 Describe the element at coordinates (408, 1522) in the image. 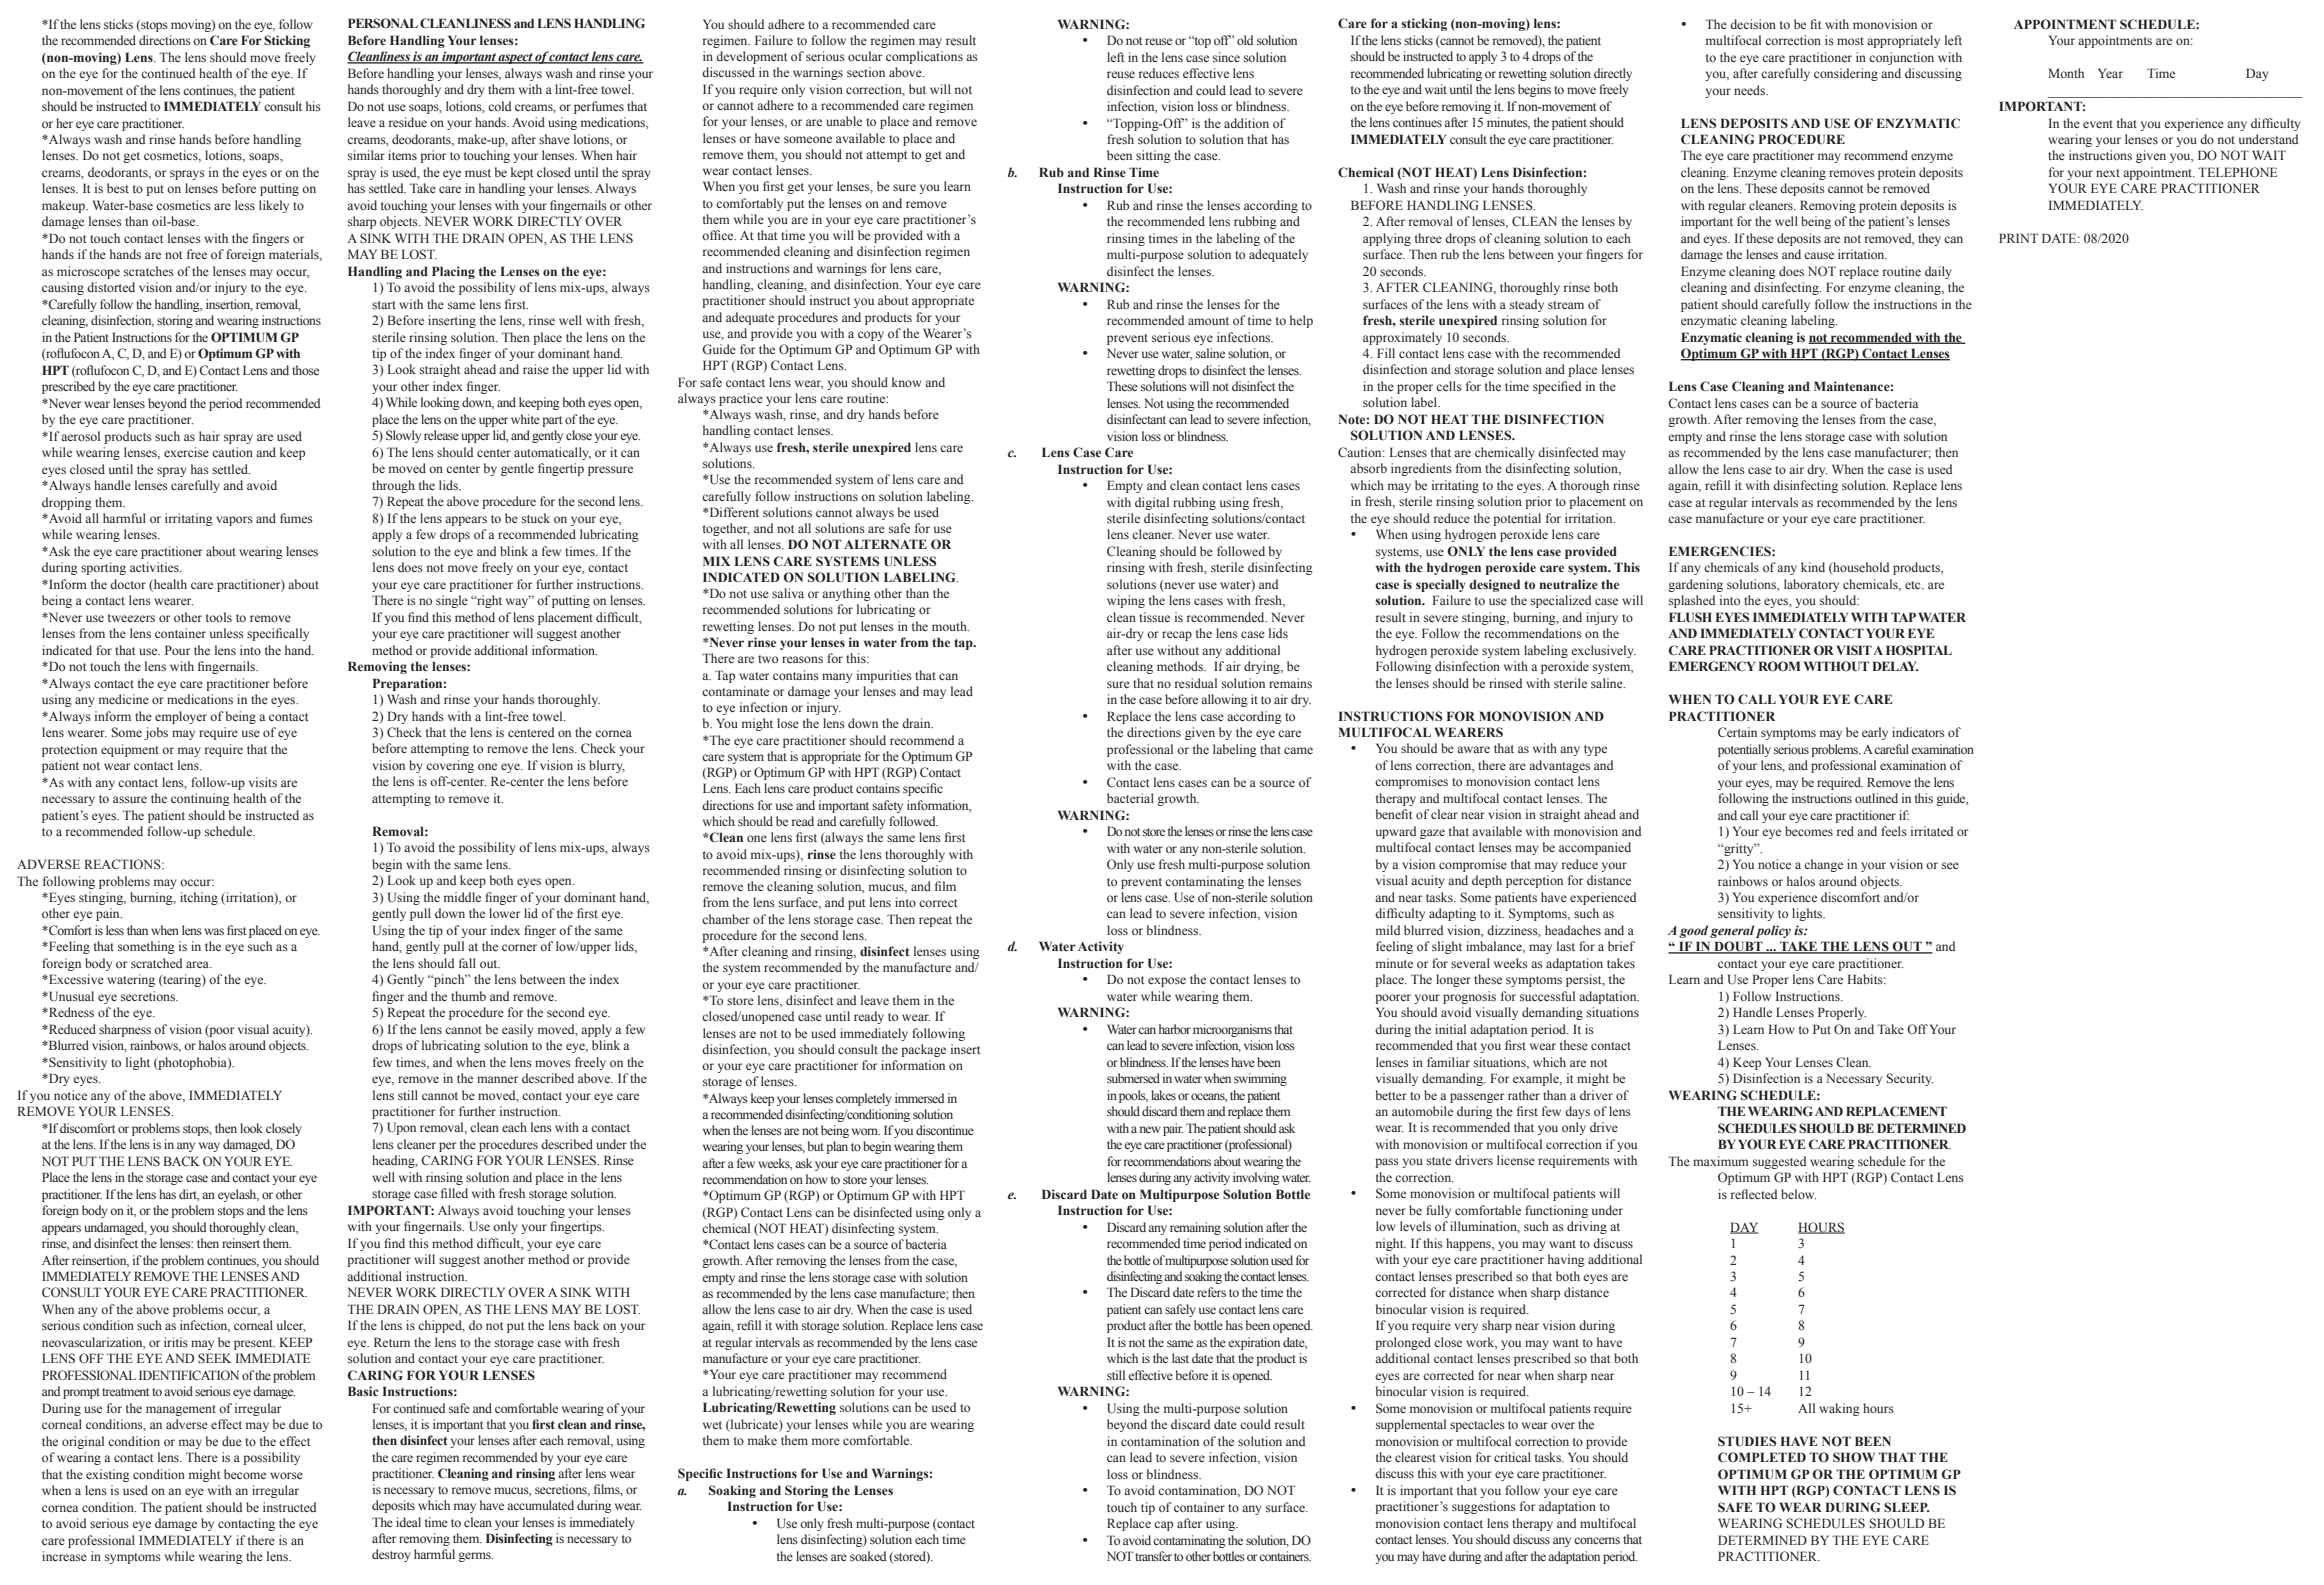

I see `ideal` at that location.
